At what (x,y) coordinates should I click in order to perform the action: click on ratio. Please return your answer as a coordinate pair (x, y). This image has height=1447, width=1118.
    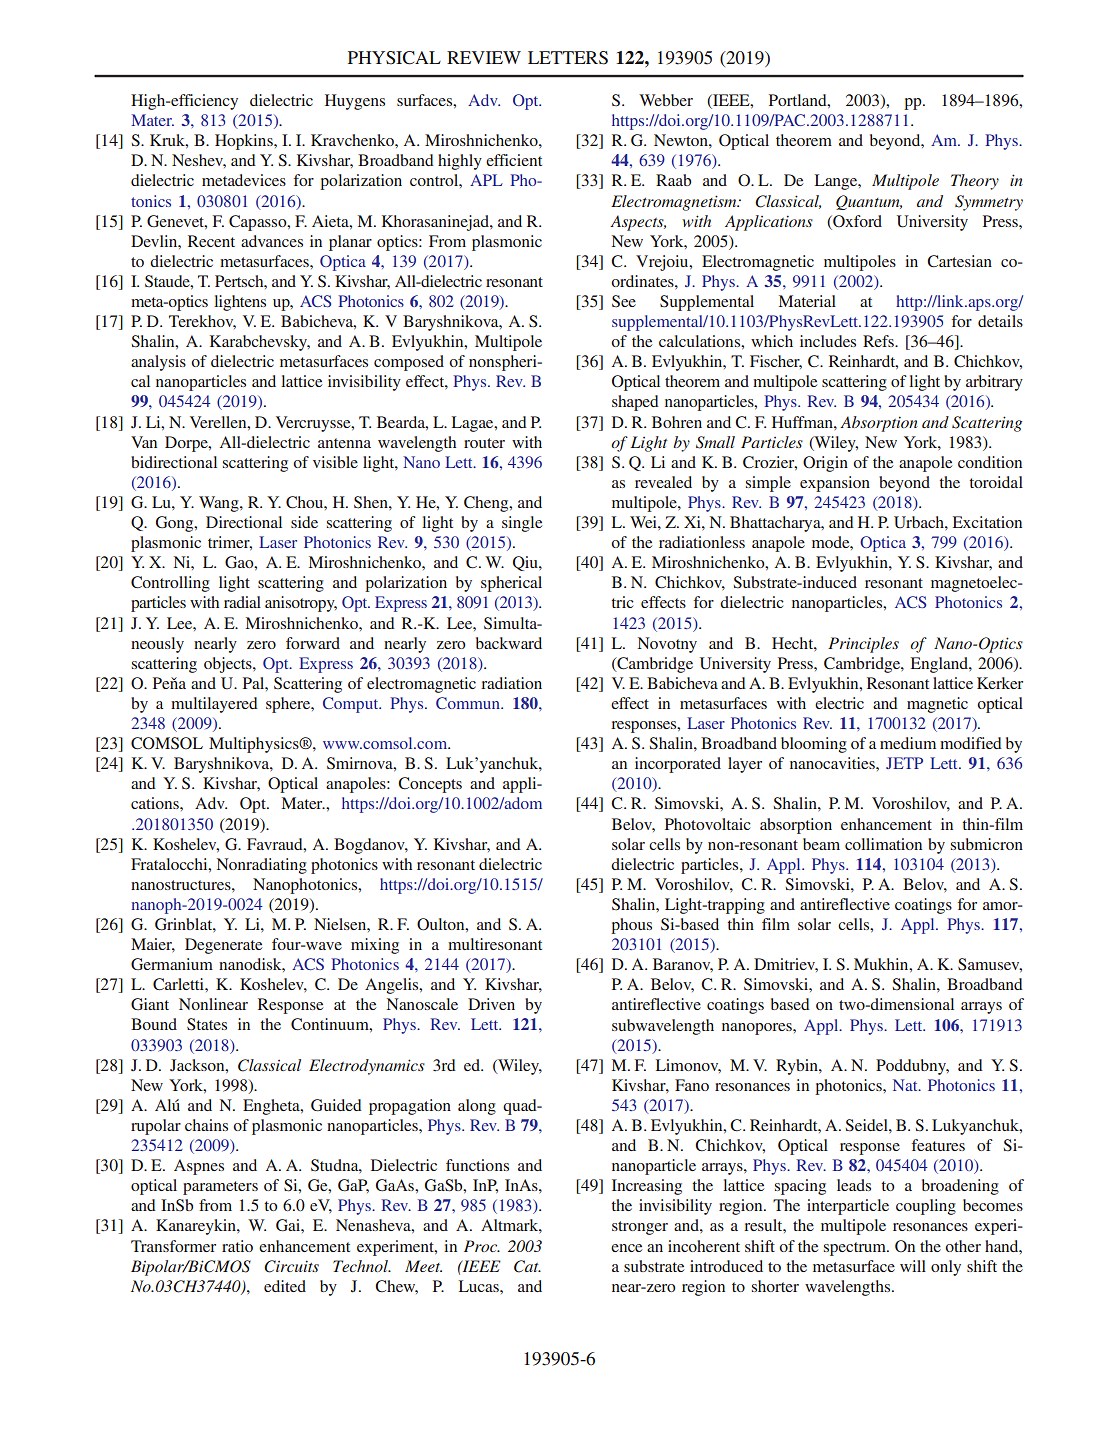
    Looking at the image, I should click on (237, 1246).
